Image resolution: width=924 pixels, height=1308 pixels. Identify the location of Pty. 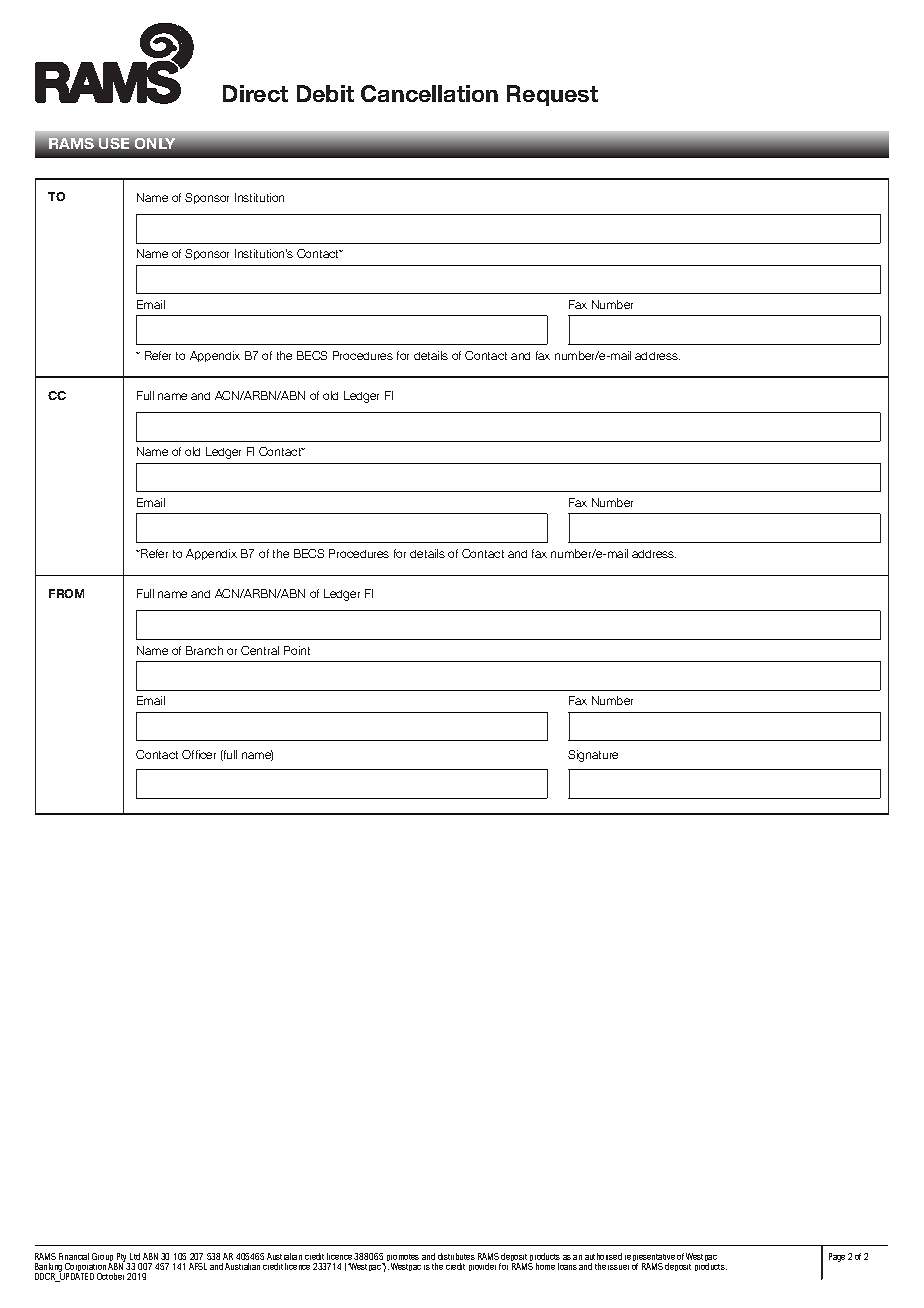
(122, 1258).
